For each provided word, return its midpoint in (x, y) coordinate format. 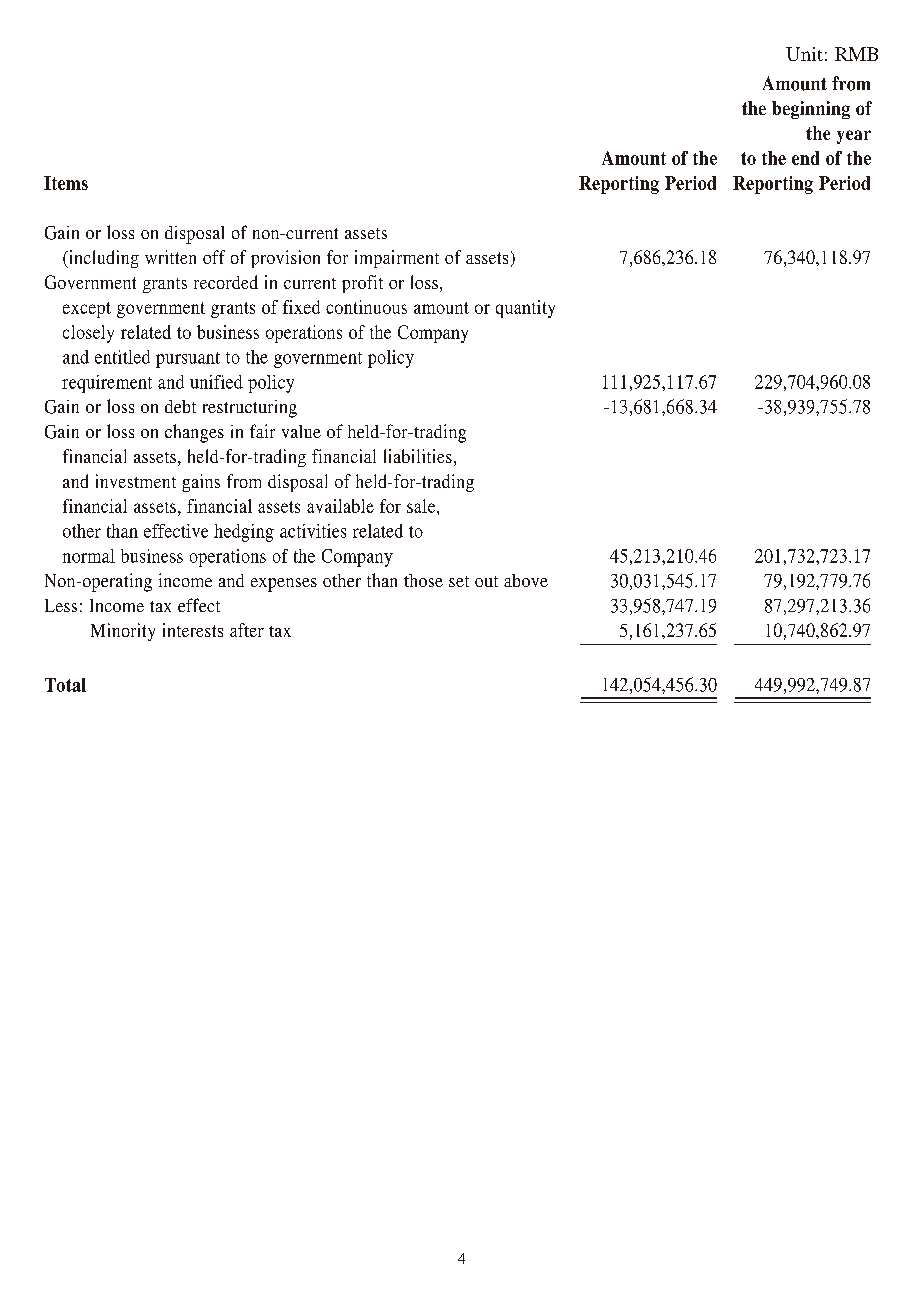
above (526, 580)
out (486, 581)
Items (66, 183)
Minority (123, 632)
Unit (804, 54)
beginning (811, 110)
